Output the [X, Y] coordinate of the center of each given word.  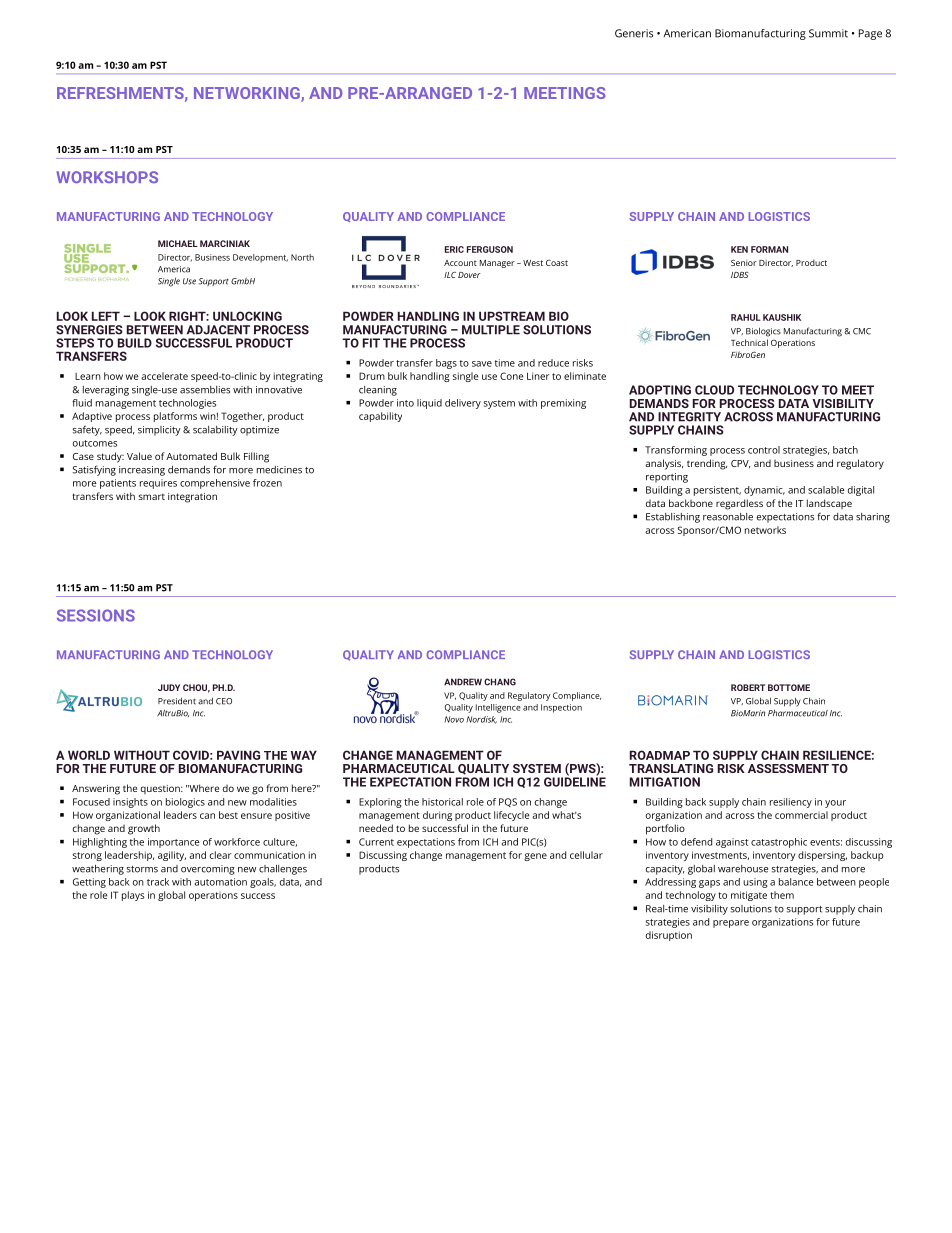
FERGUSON [490, 249]
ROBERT [748, 687]
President [177, 701]
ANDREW [463, 682]
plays [133, 896]
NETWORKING [248, 94]
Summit [828, 33]
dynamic [764, 491]
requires [158, 484]
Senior [744, 262]
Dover [469, 275]
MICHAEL [178, 243]
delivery [463, 404]
